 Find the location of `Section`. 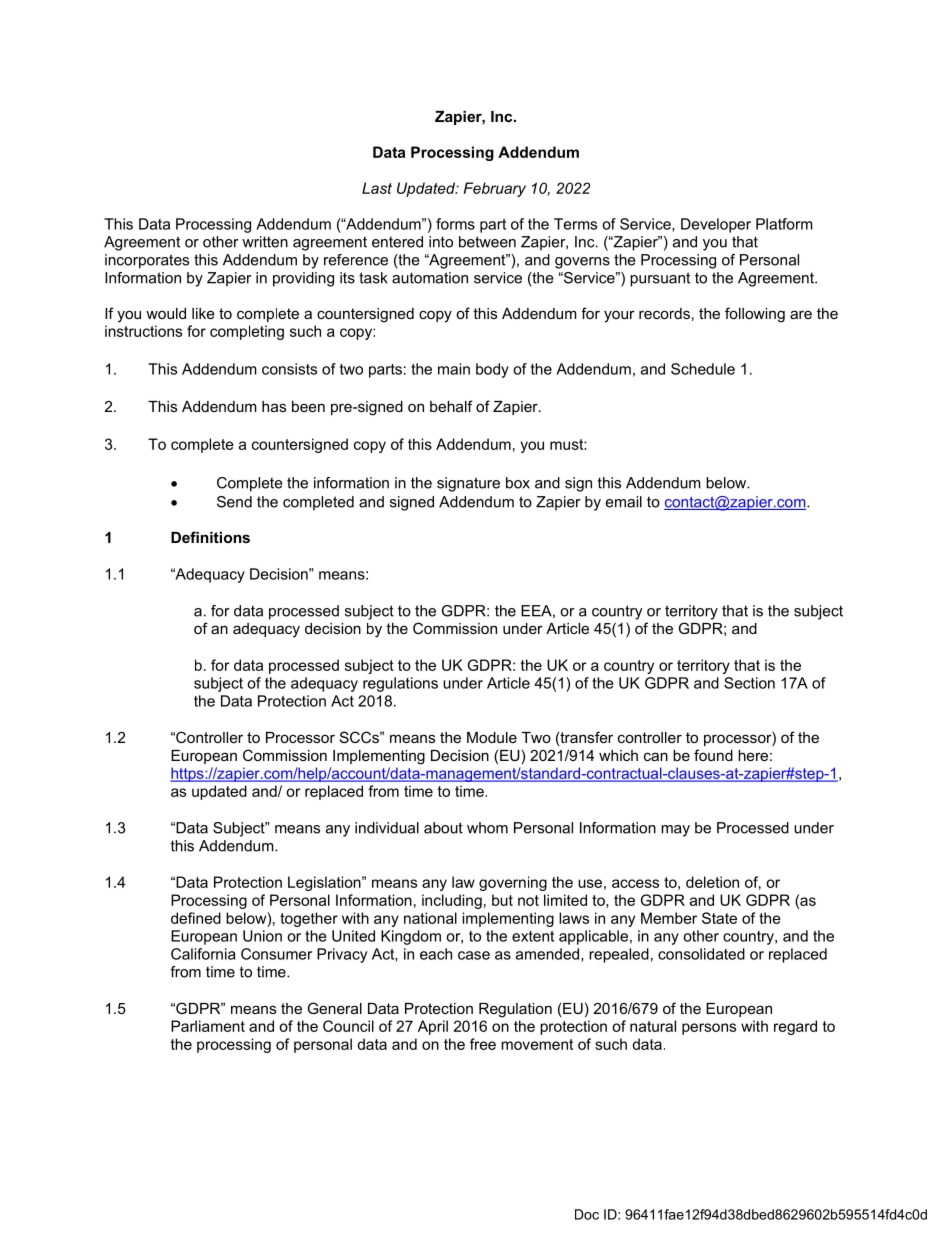

Section is located at coordinates (749, 683).
